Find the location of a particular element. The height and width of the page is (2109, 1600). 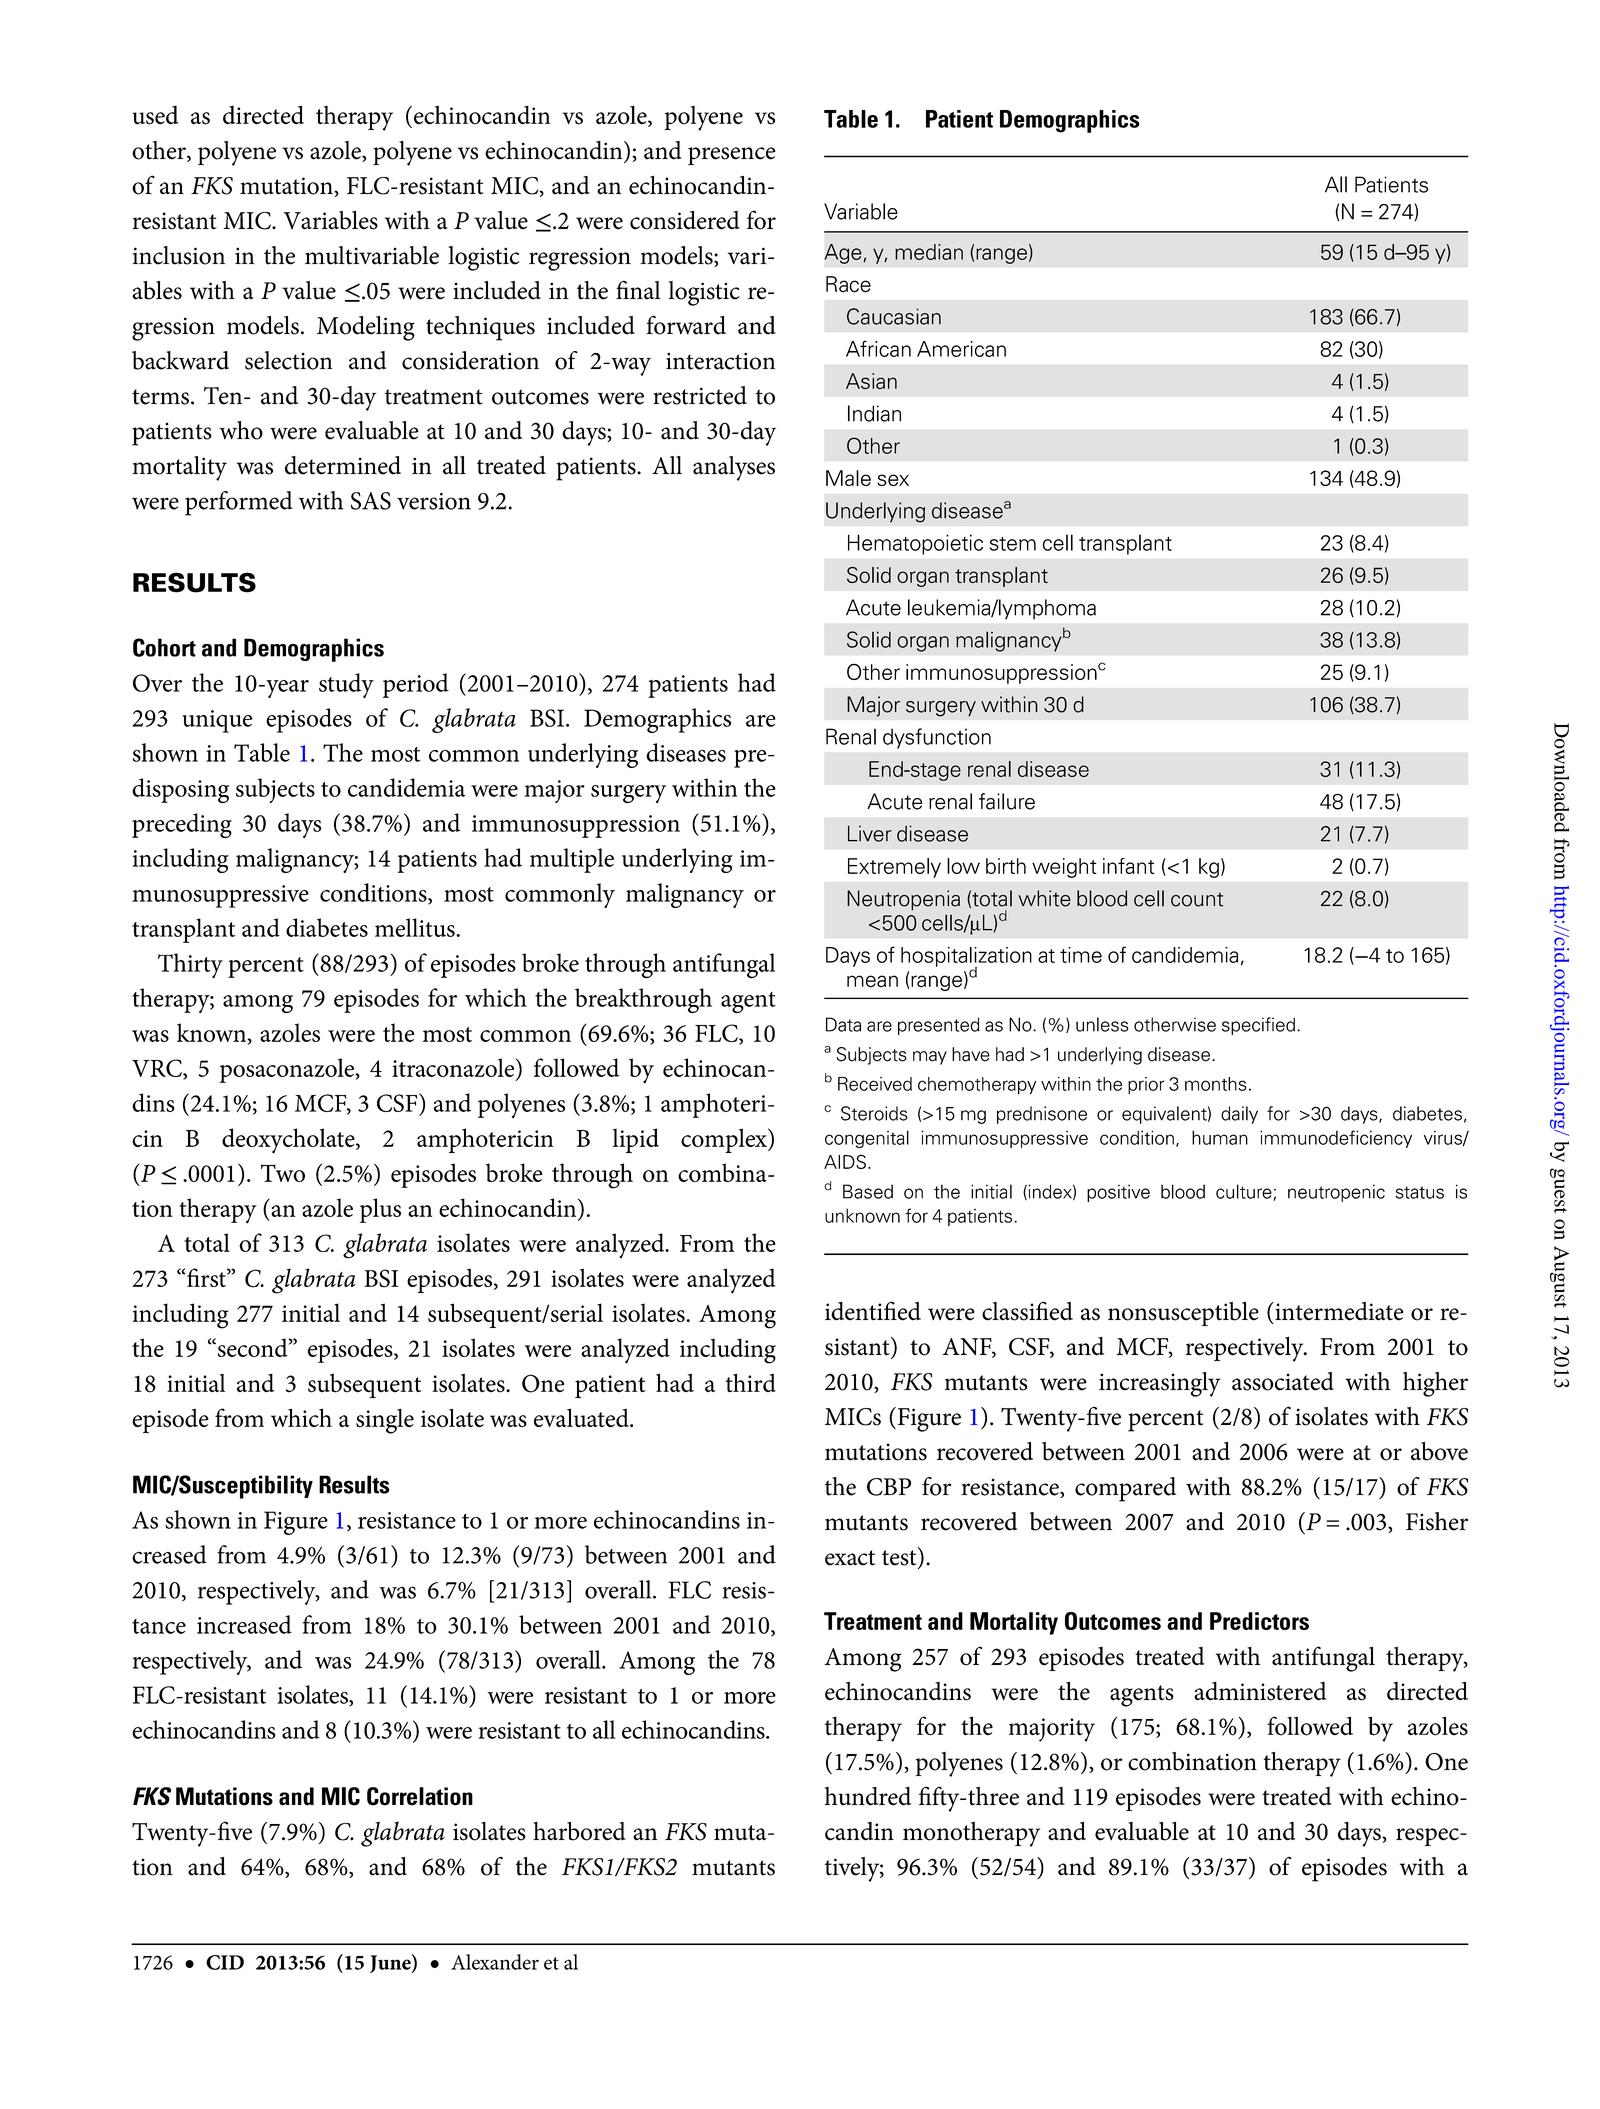

specified is located at coordinates (1258, 1026).
